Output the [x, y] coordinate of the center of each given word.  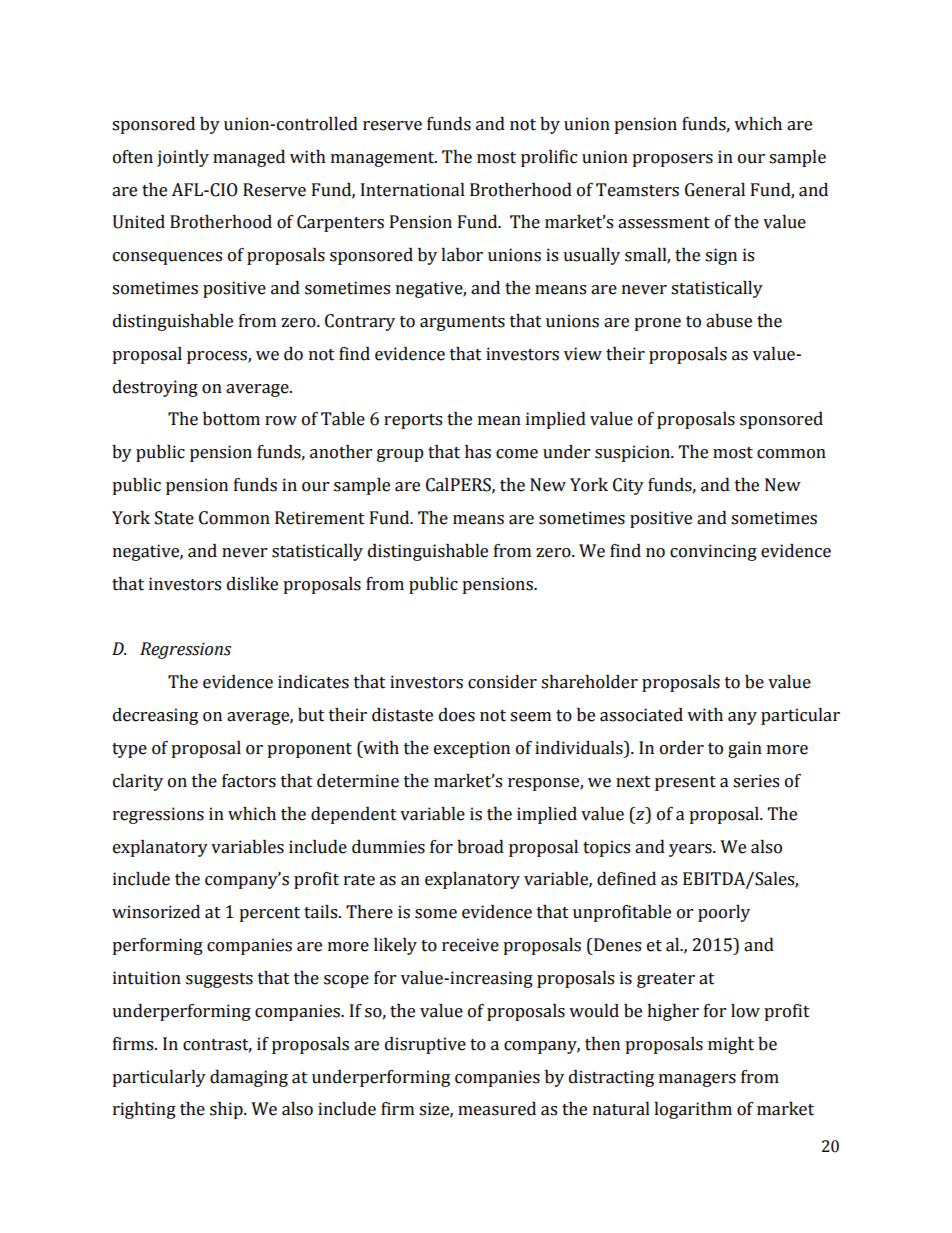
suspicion [633, 453]
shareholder [589, 682]
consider [502, 682]
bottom [231, 419]
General [715, 190]
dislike [252, 584]
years [691, 850]
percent [269, 914]
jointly [183, 158]
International [413, 190]
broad [480, 847]
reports [413, 421]
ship [227, 1110]
